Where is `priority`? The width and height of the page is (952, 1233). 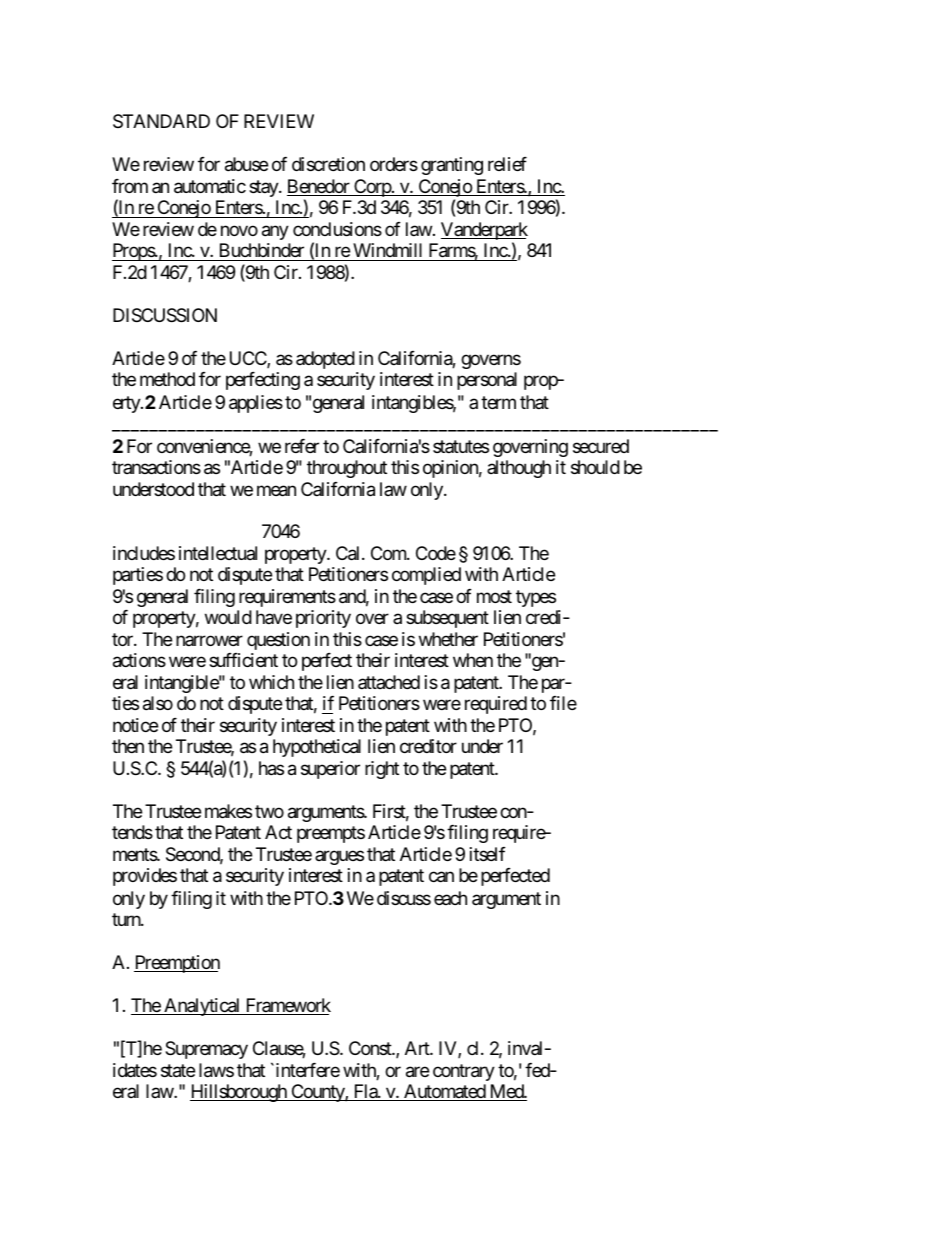 priority is located at coordinates (323, 619).
